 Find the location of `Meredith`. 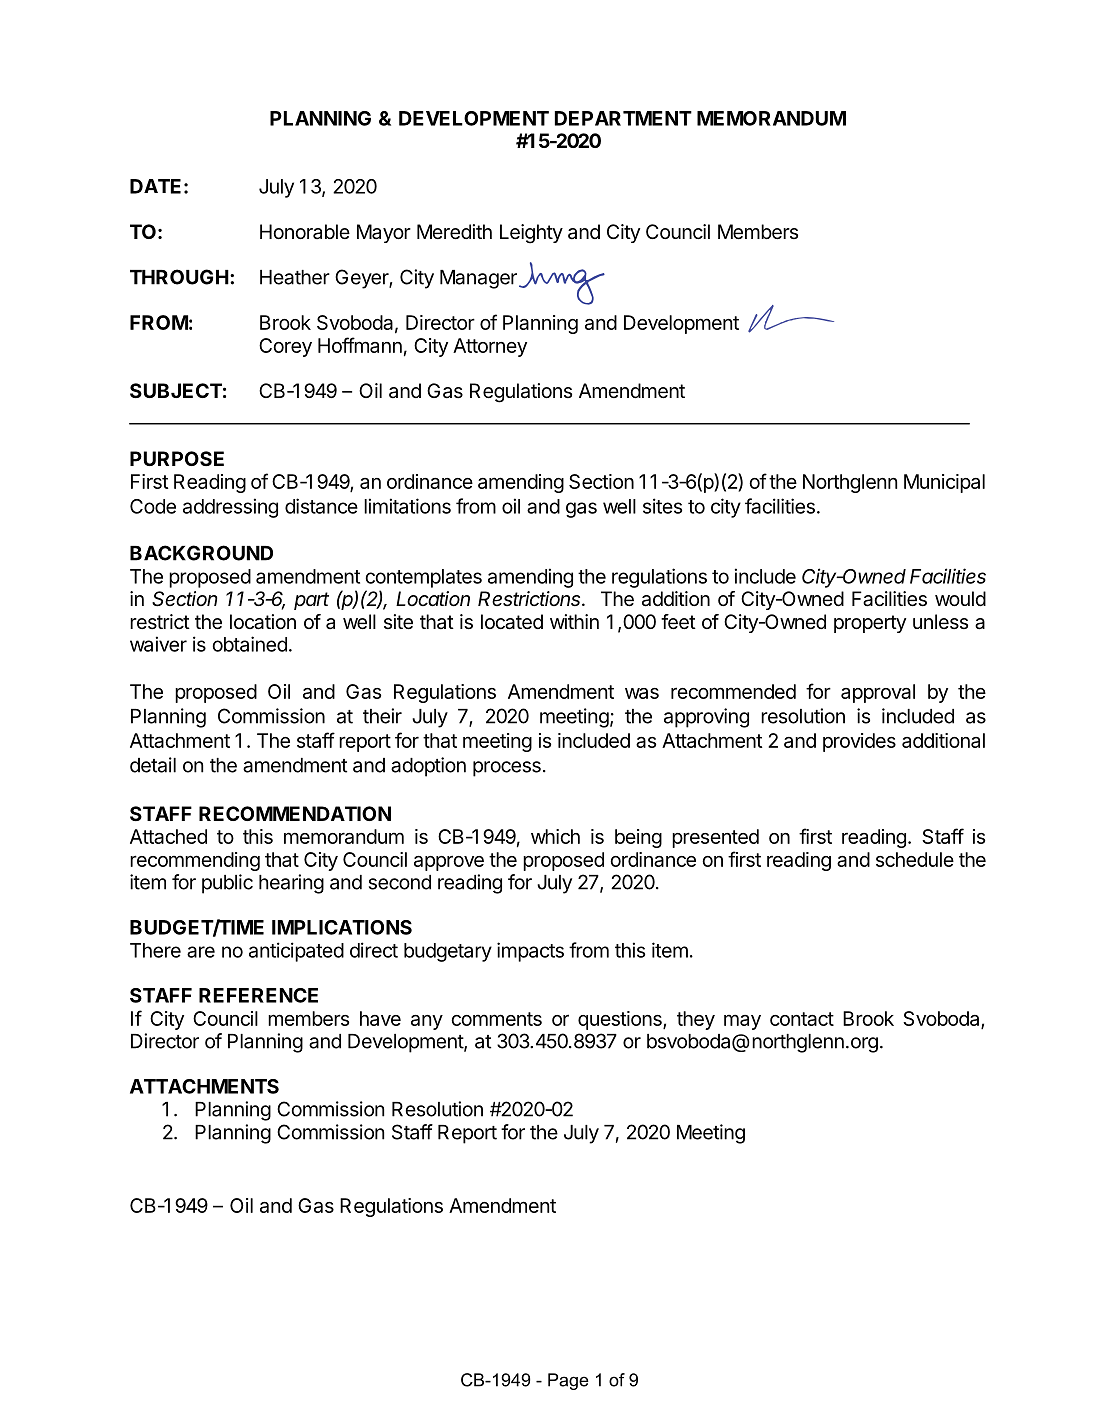

Meredith is located at coordinates (454, 232).
